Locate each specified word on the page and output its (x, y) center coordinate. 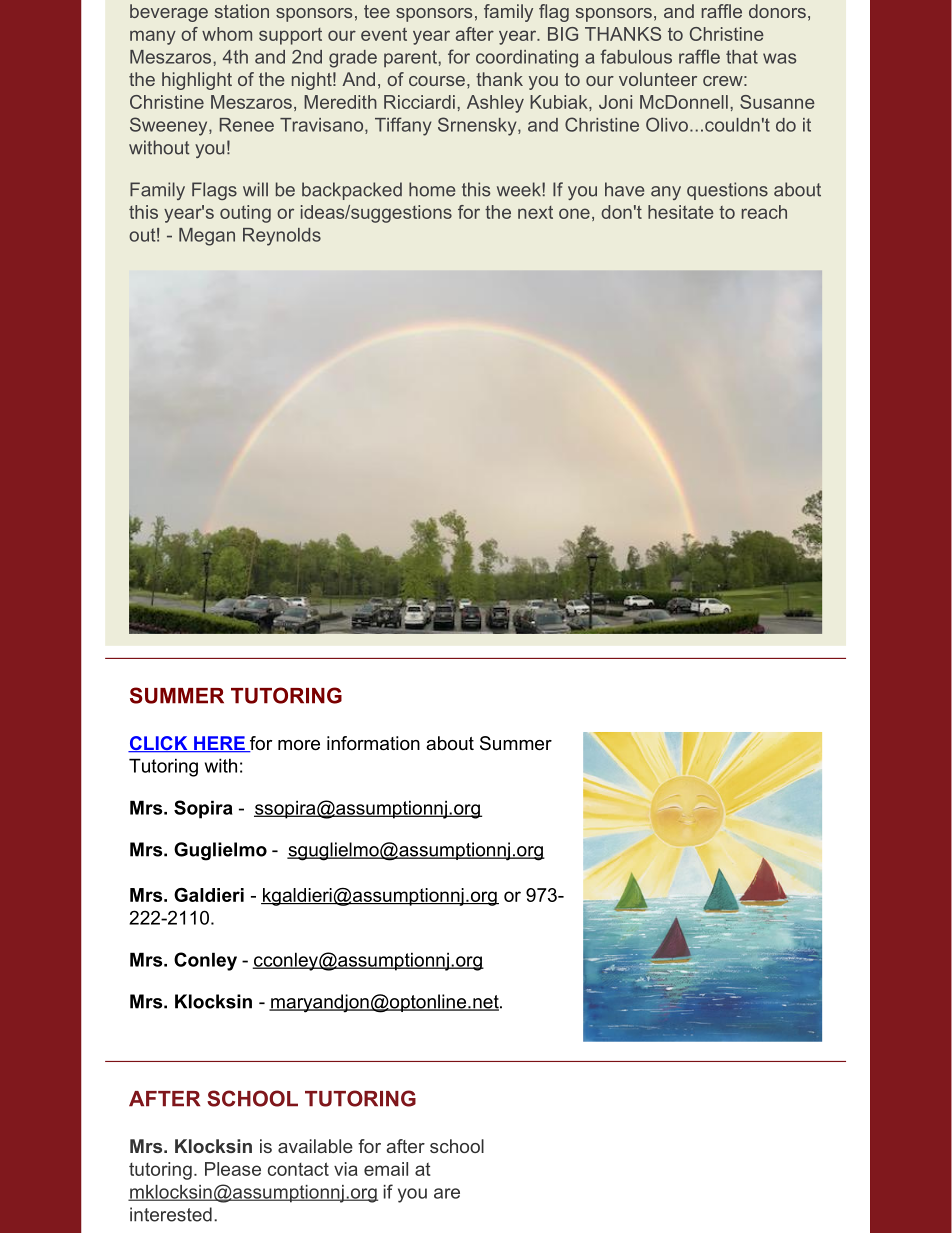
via (346, 1169)
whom (227, 34)
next (535, 212)
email (386, 1169)
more (299, 745)
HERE (219, 744)
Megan (207, 237)
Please (233, 1169)
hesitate (681, 212)
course (437, 81)
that (742, 57)
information (373, 743)
